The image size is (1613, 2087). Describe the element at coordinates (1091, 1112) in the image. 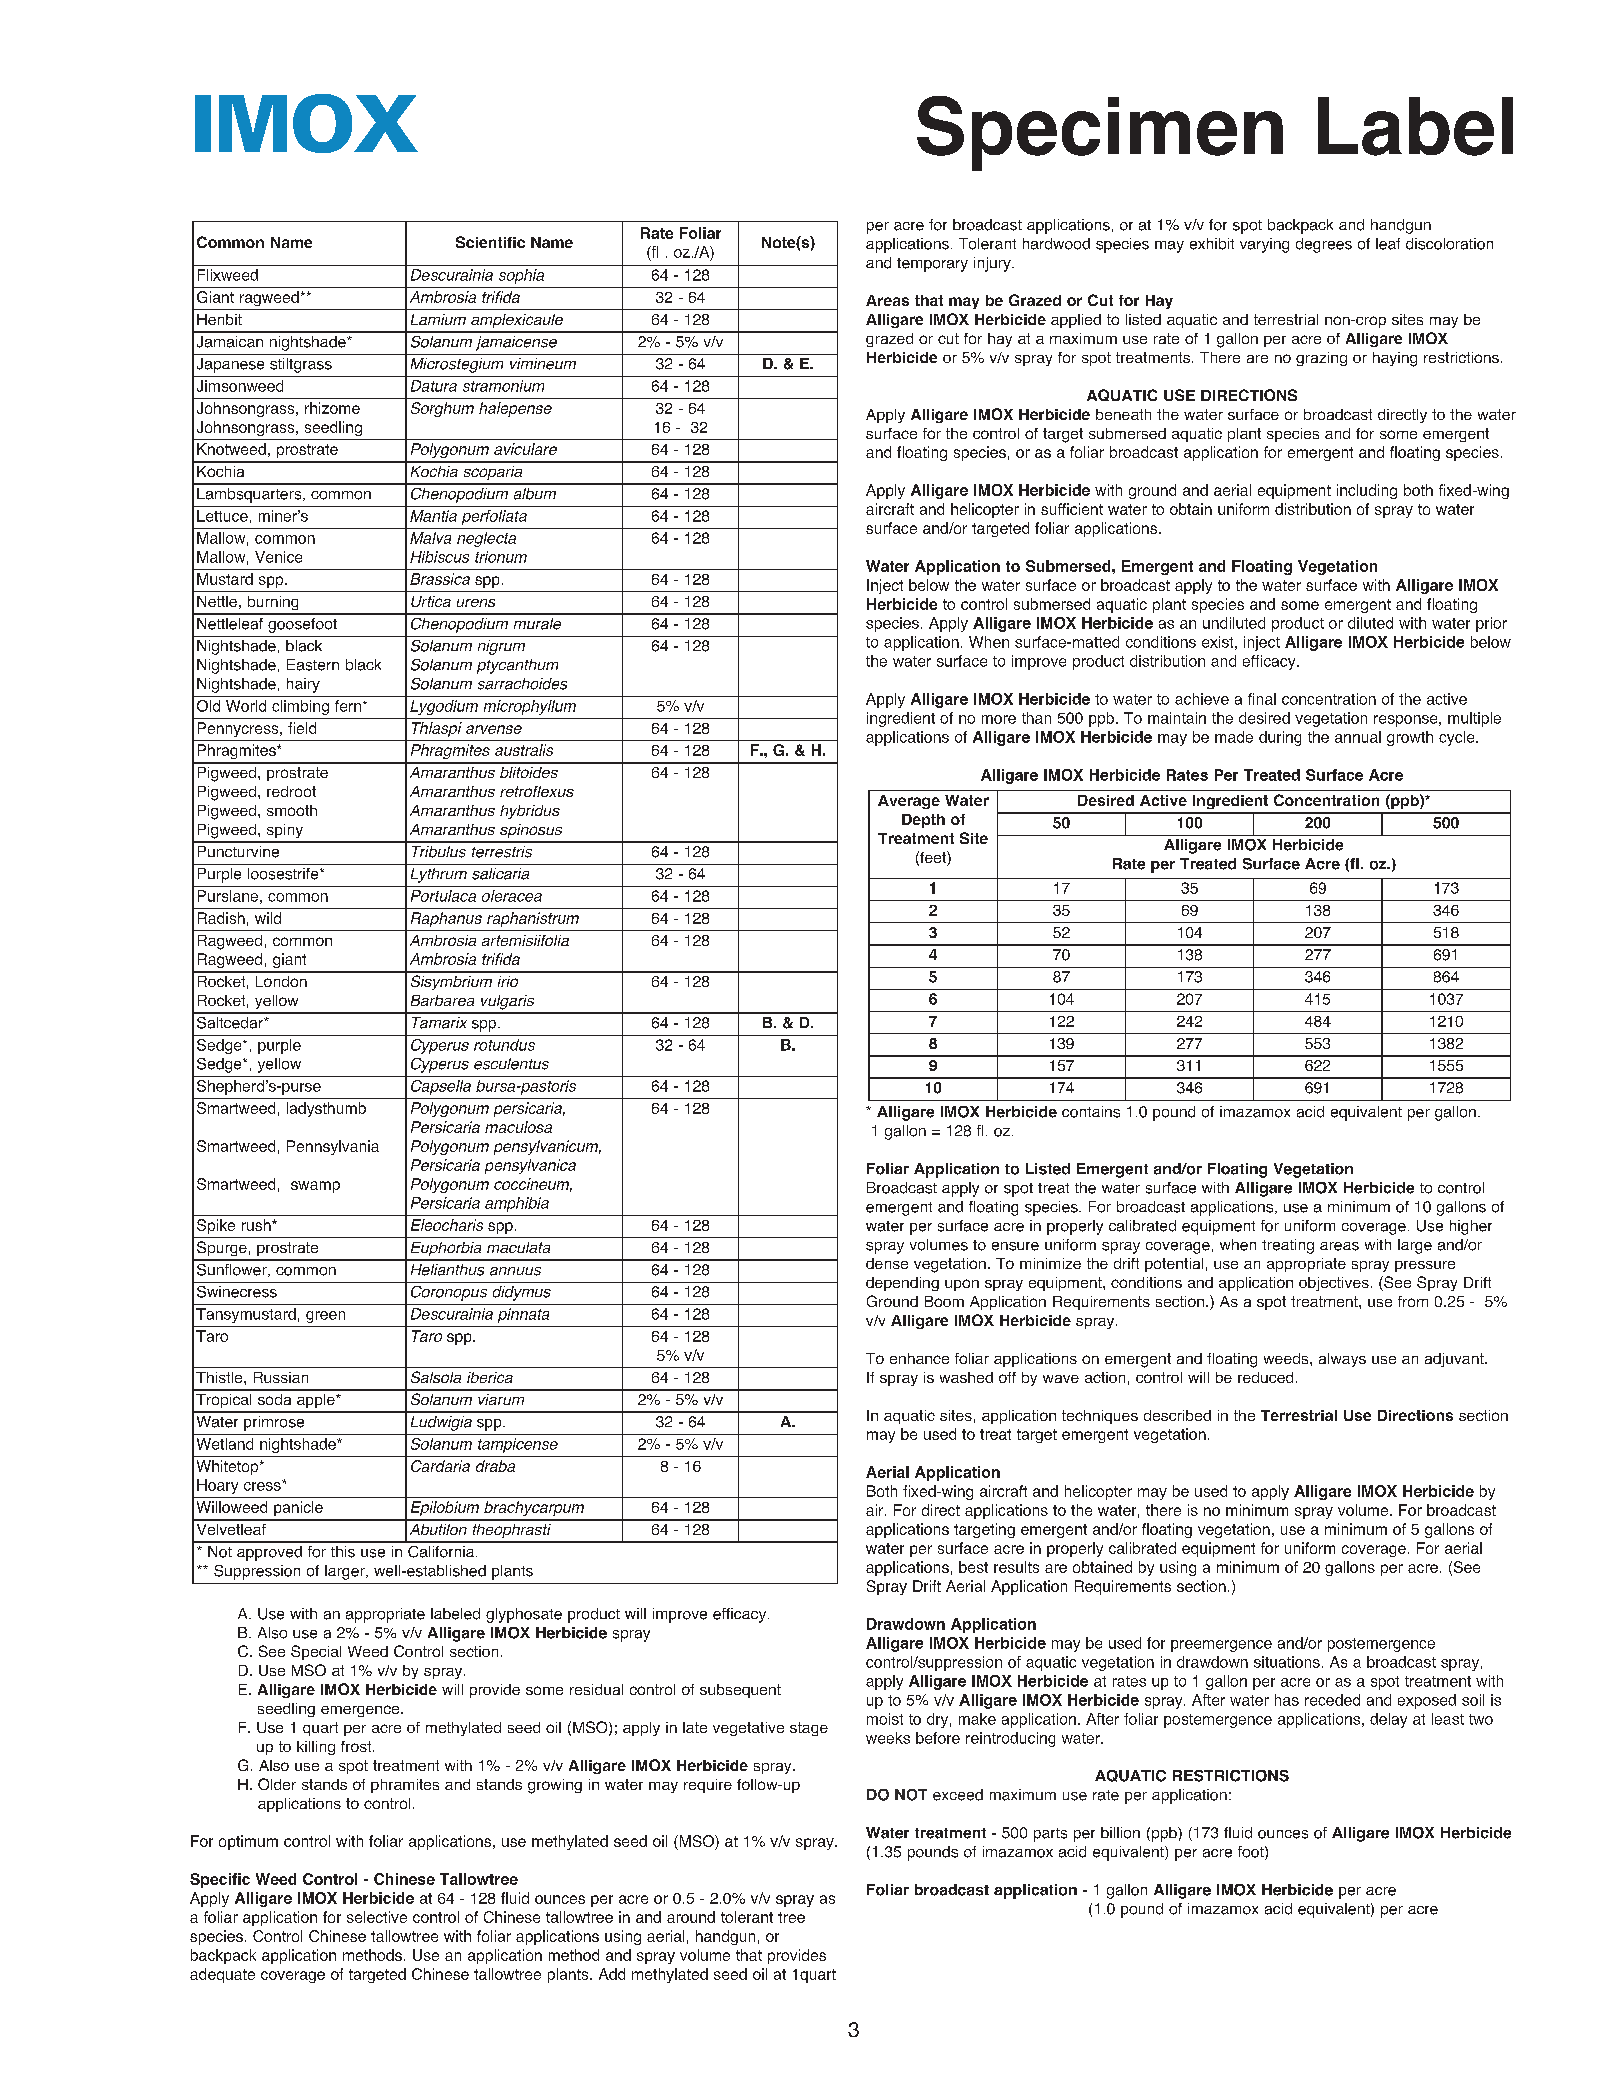

I see `contains` at that location.
